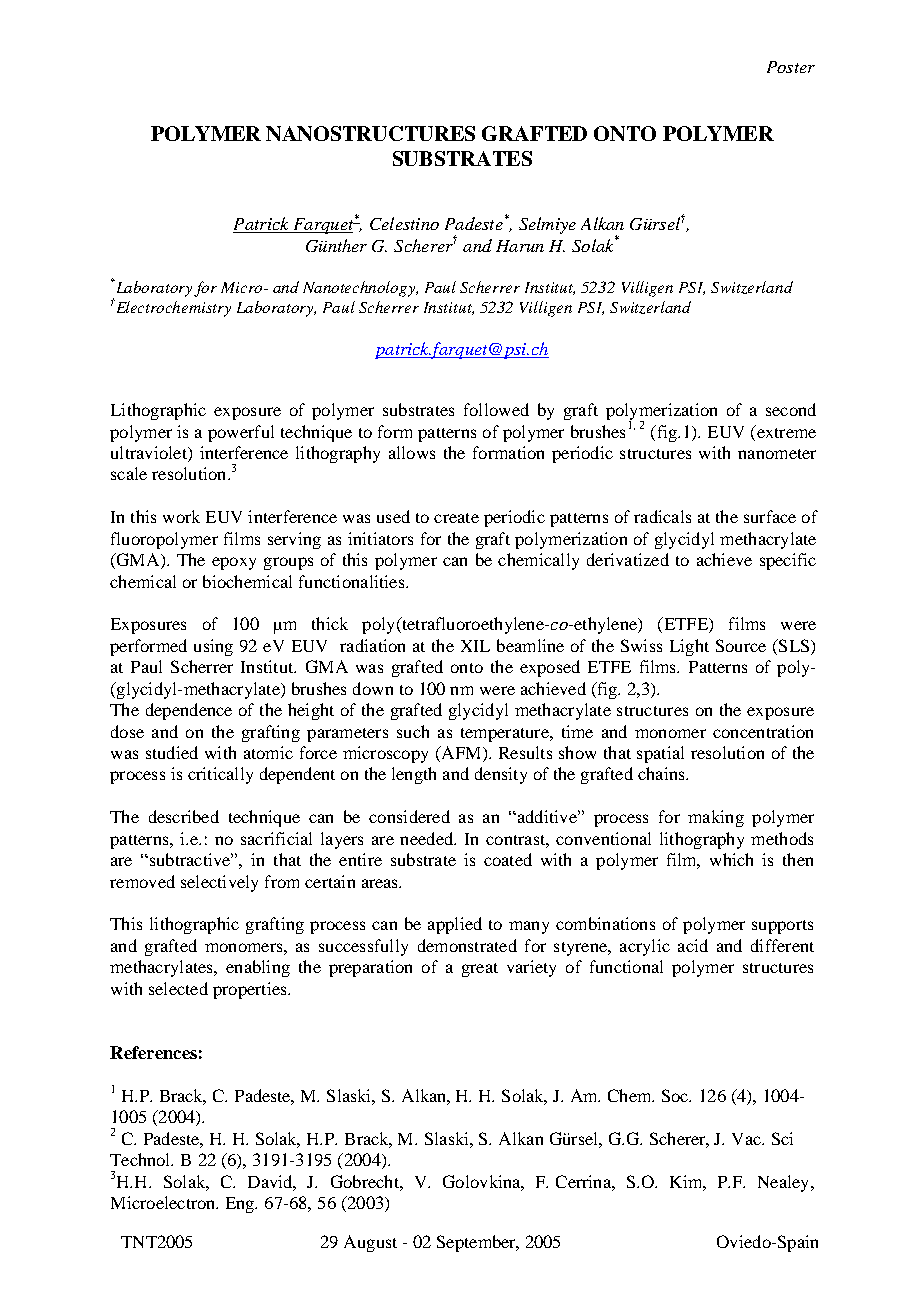 This screenshot has width=924, height=1308. I want to click on needed, so click(427, 838).
